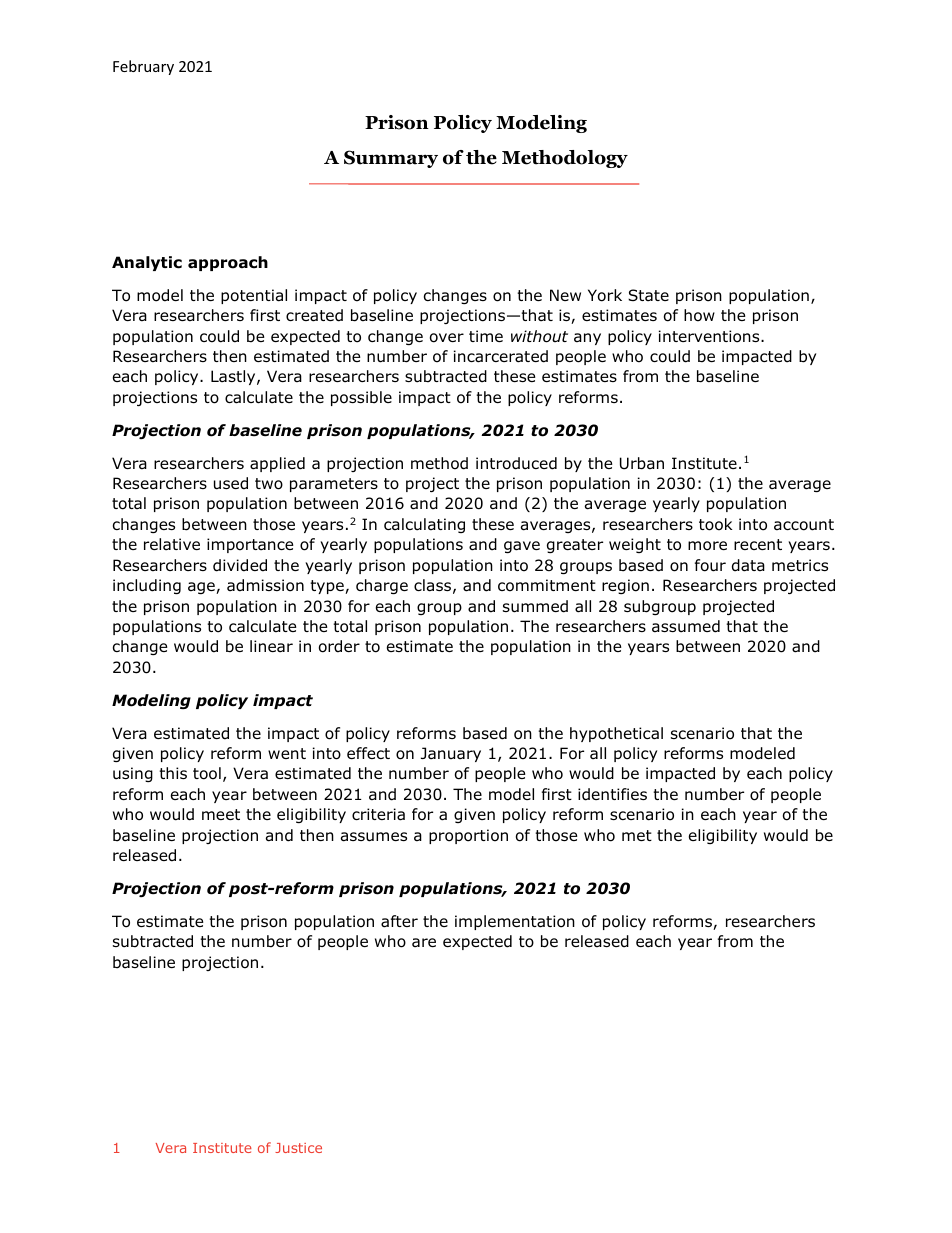 The height and width of the page is (1233, 952). What do you see at coordinates (254, 296) in the page?
I see `potential` at bounding box center [254, 296].
